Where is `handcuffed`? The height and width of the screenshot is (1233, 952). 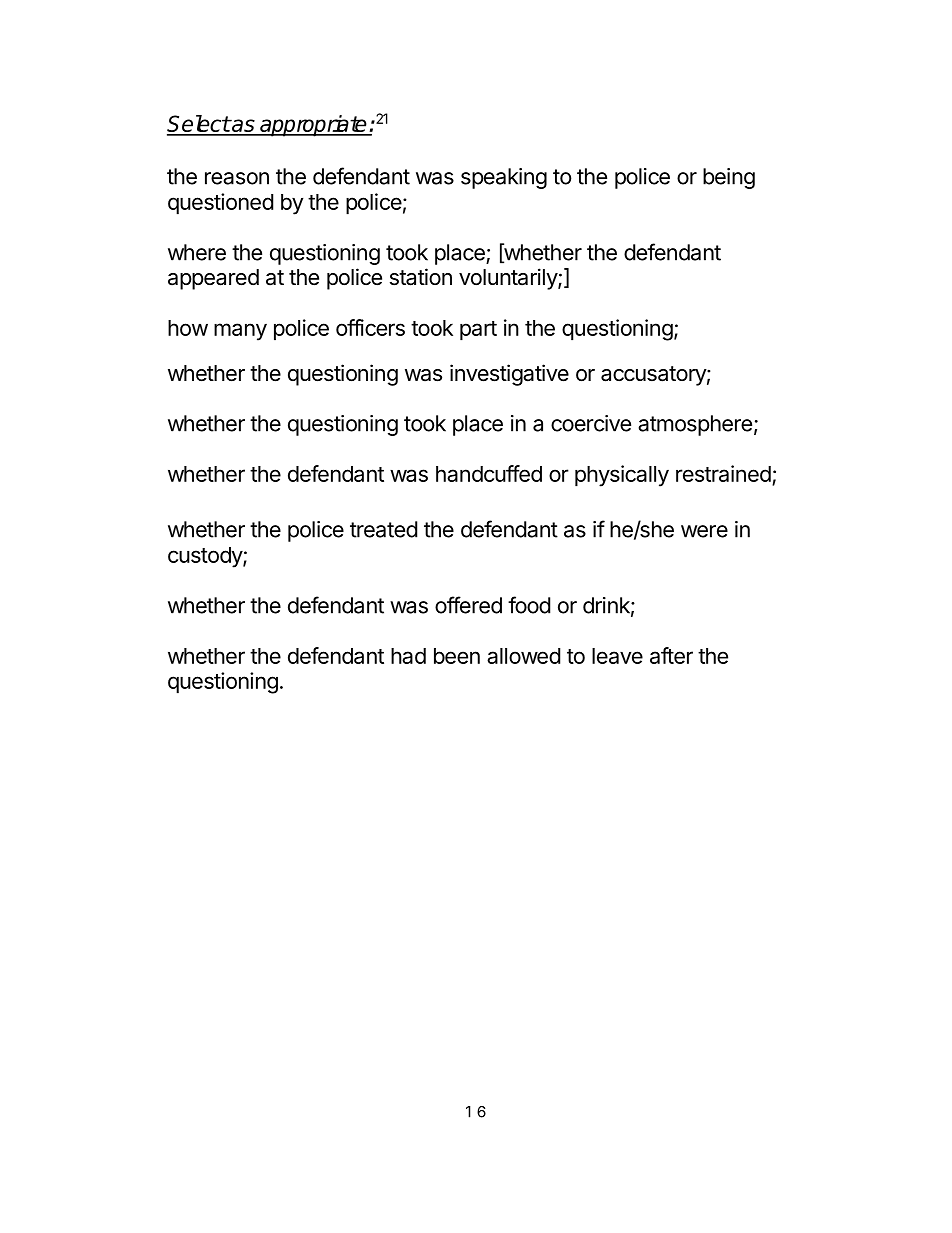 handcuffed is located at coordinates (489, 473).
